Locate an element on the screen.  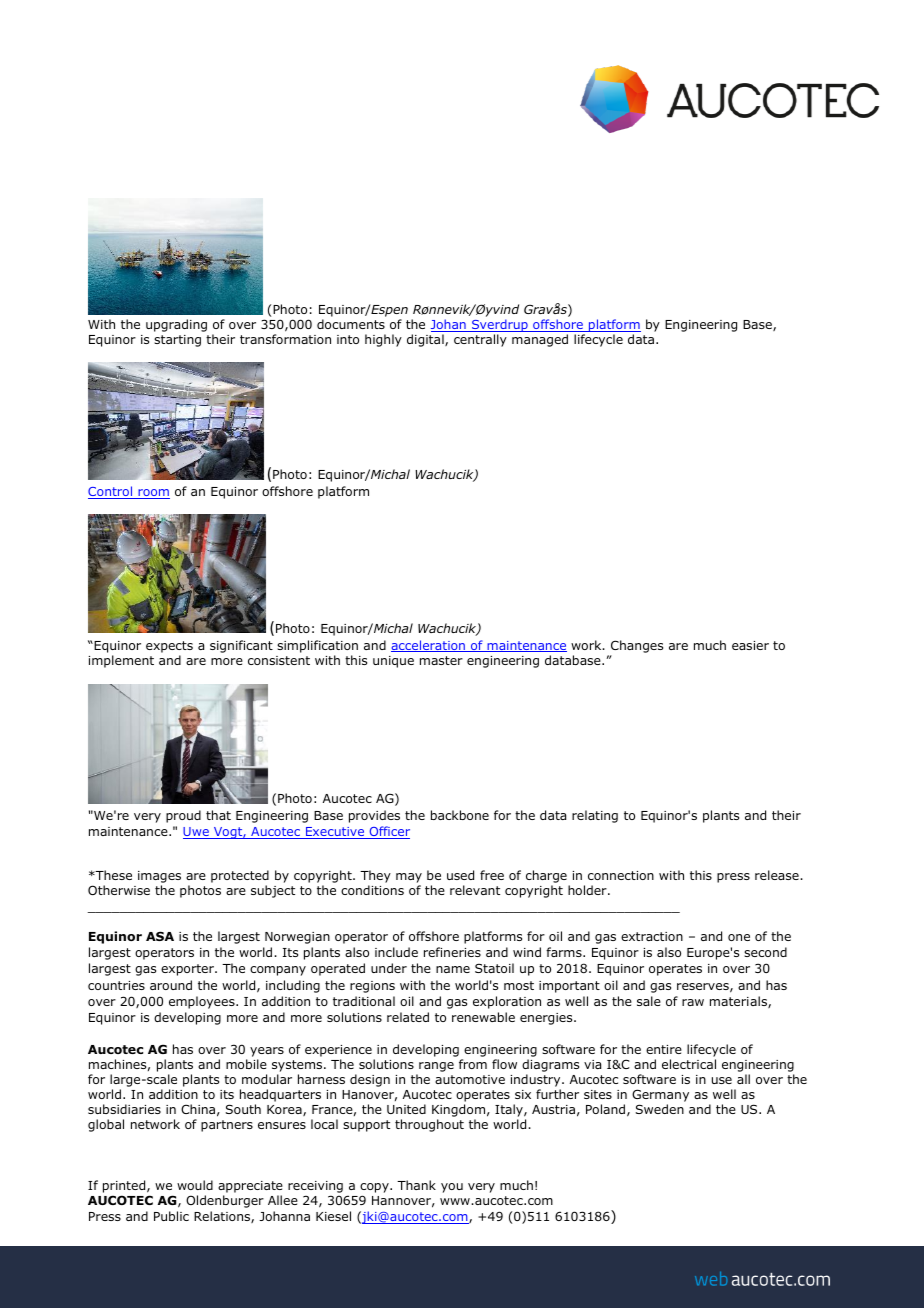
starting is located at coordinates (177, 341).
